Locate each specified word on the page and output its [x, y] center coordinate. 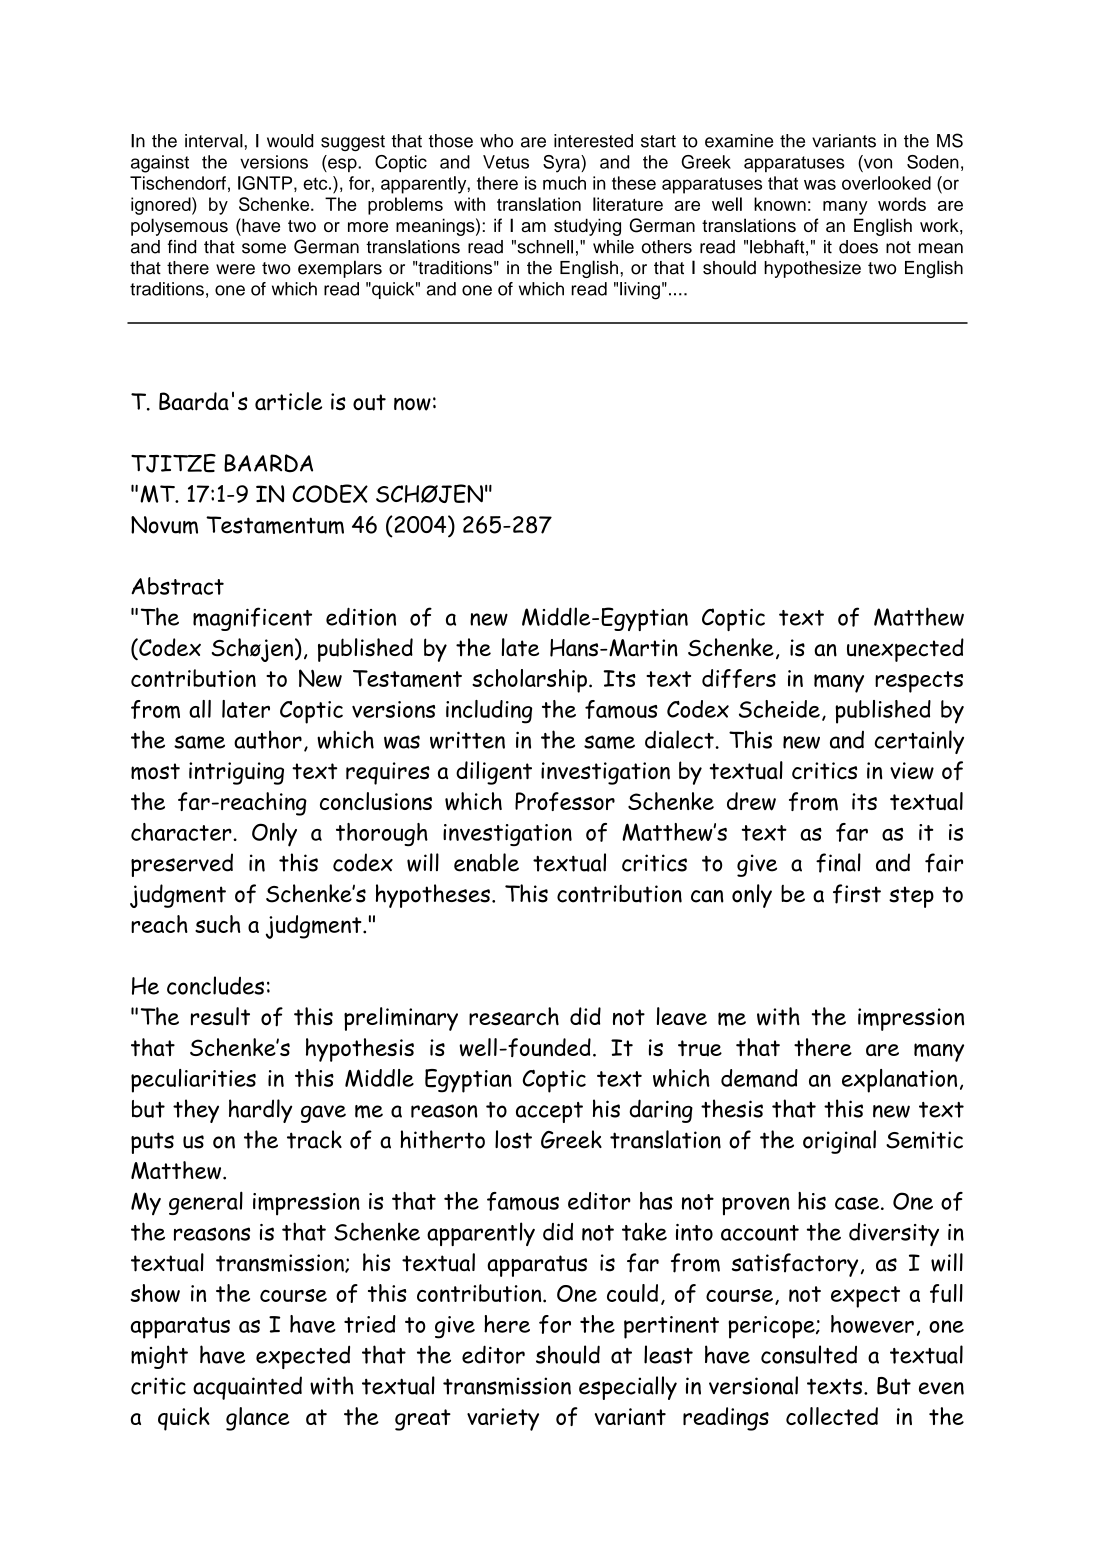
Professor [565, 801]
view [912, 771]
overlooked [886, 183]
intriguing [236, 773]
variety [503, 1419]
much [564, 183]
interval [215, 141]
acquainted [247, 1388]
